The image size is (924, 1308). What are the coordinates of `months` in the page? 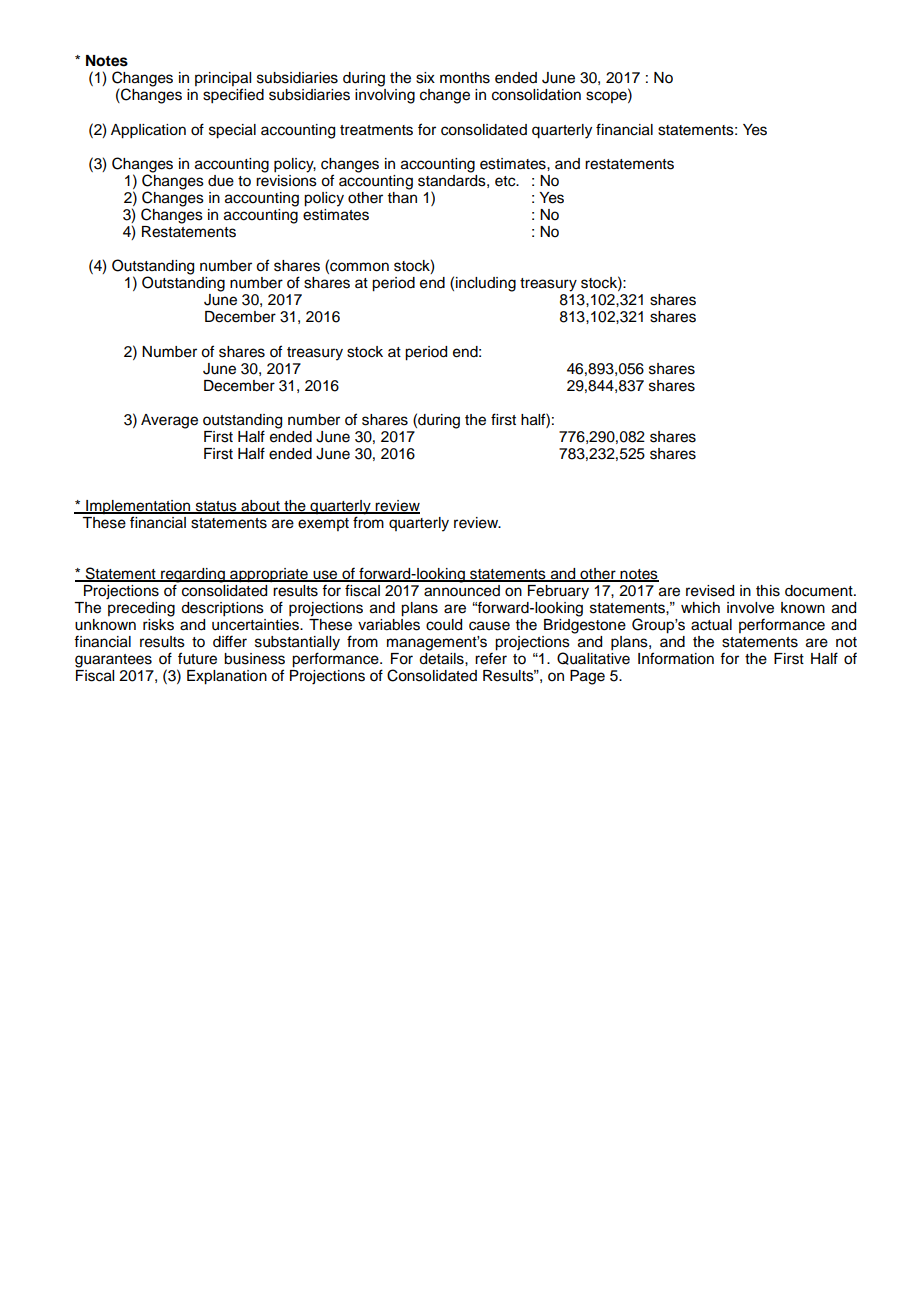 It's located at (465, 78).
